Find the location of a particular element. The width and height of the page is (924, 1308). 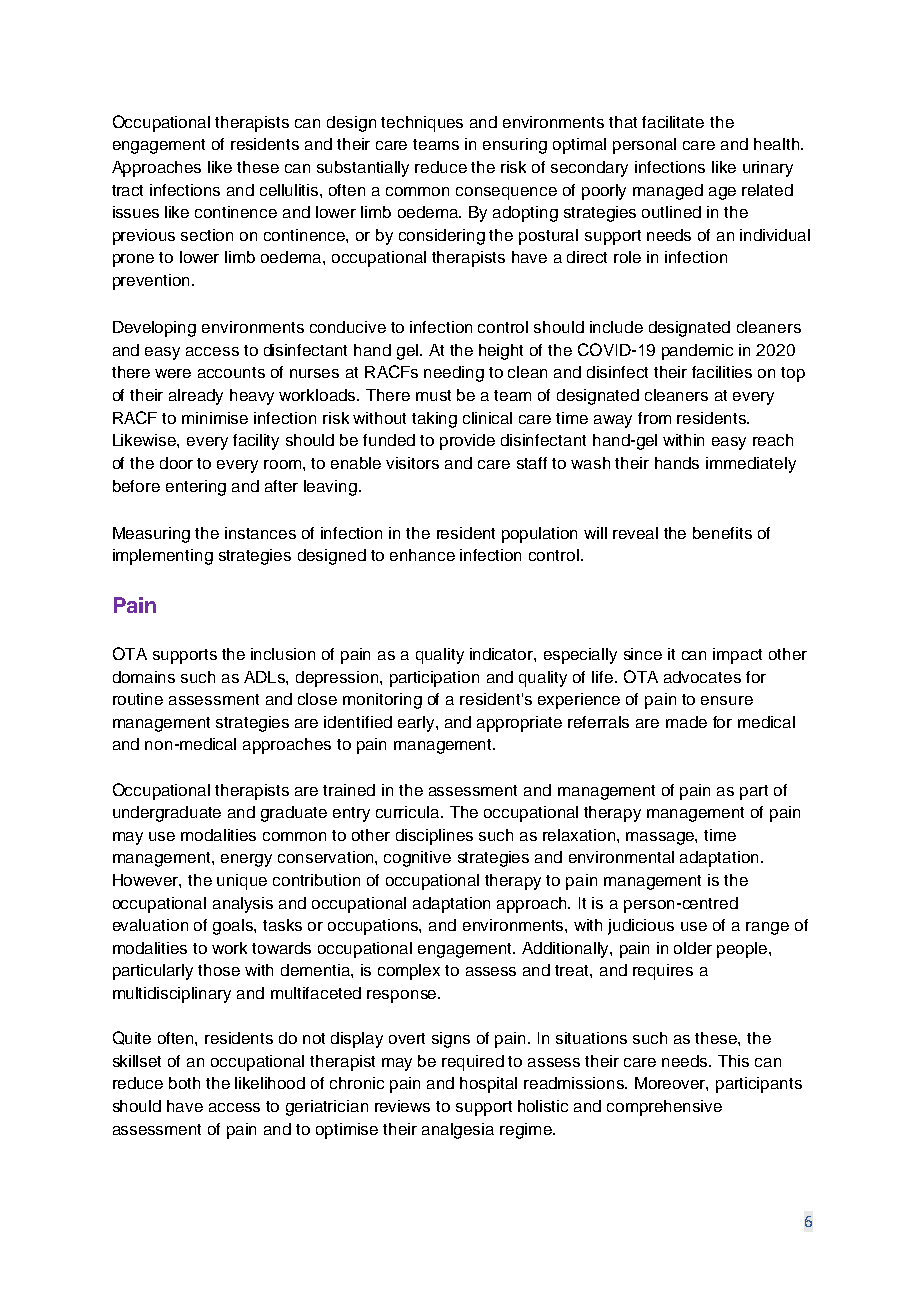

hospital is located at coordinates (488, 1085).
